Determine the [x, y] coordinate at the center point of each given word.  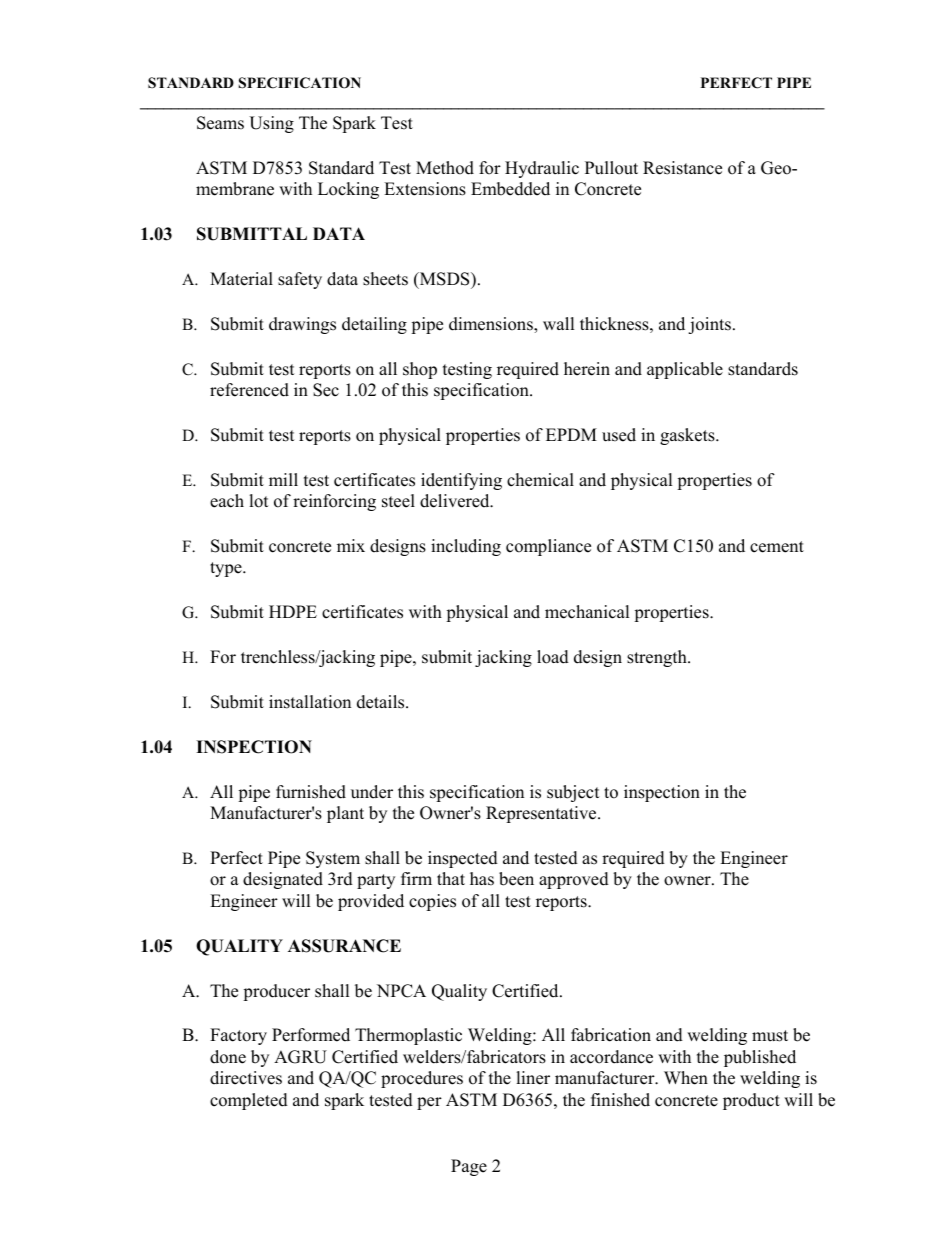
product [751, 1101]
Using [271, 124]
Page [469, 1167]
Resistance [682, 168]
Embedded [510, 189]
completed [249, 1101]
